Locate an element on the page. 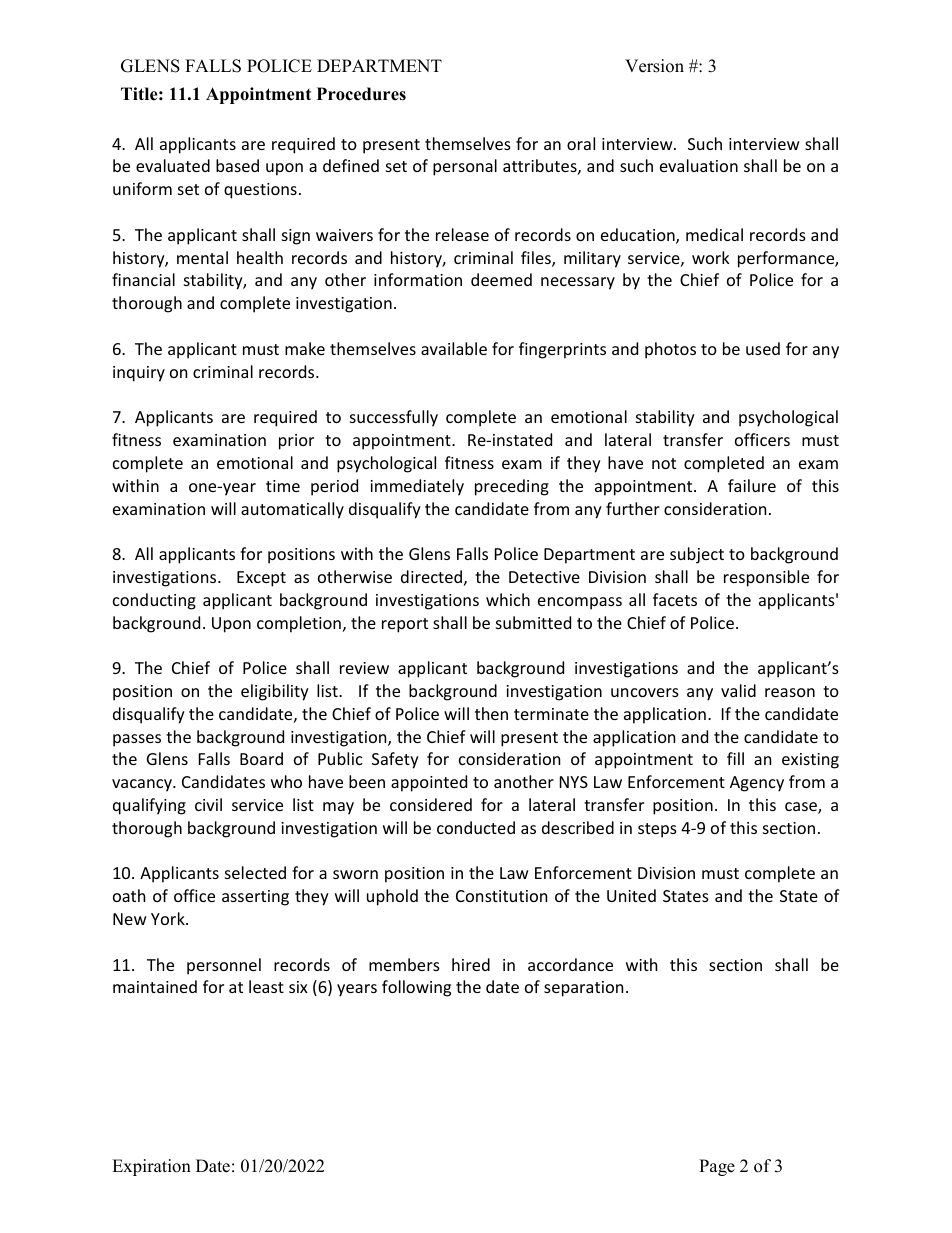 The height and width of the document is (1233, 952). facets is located at coordinates (675, 599).
